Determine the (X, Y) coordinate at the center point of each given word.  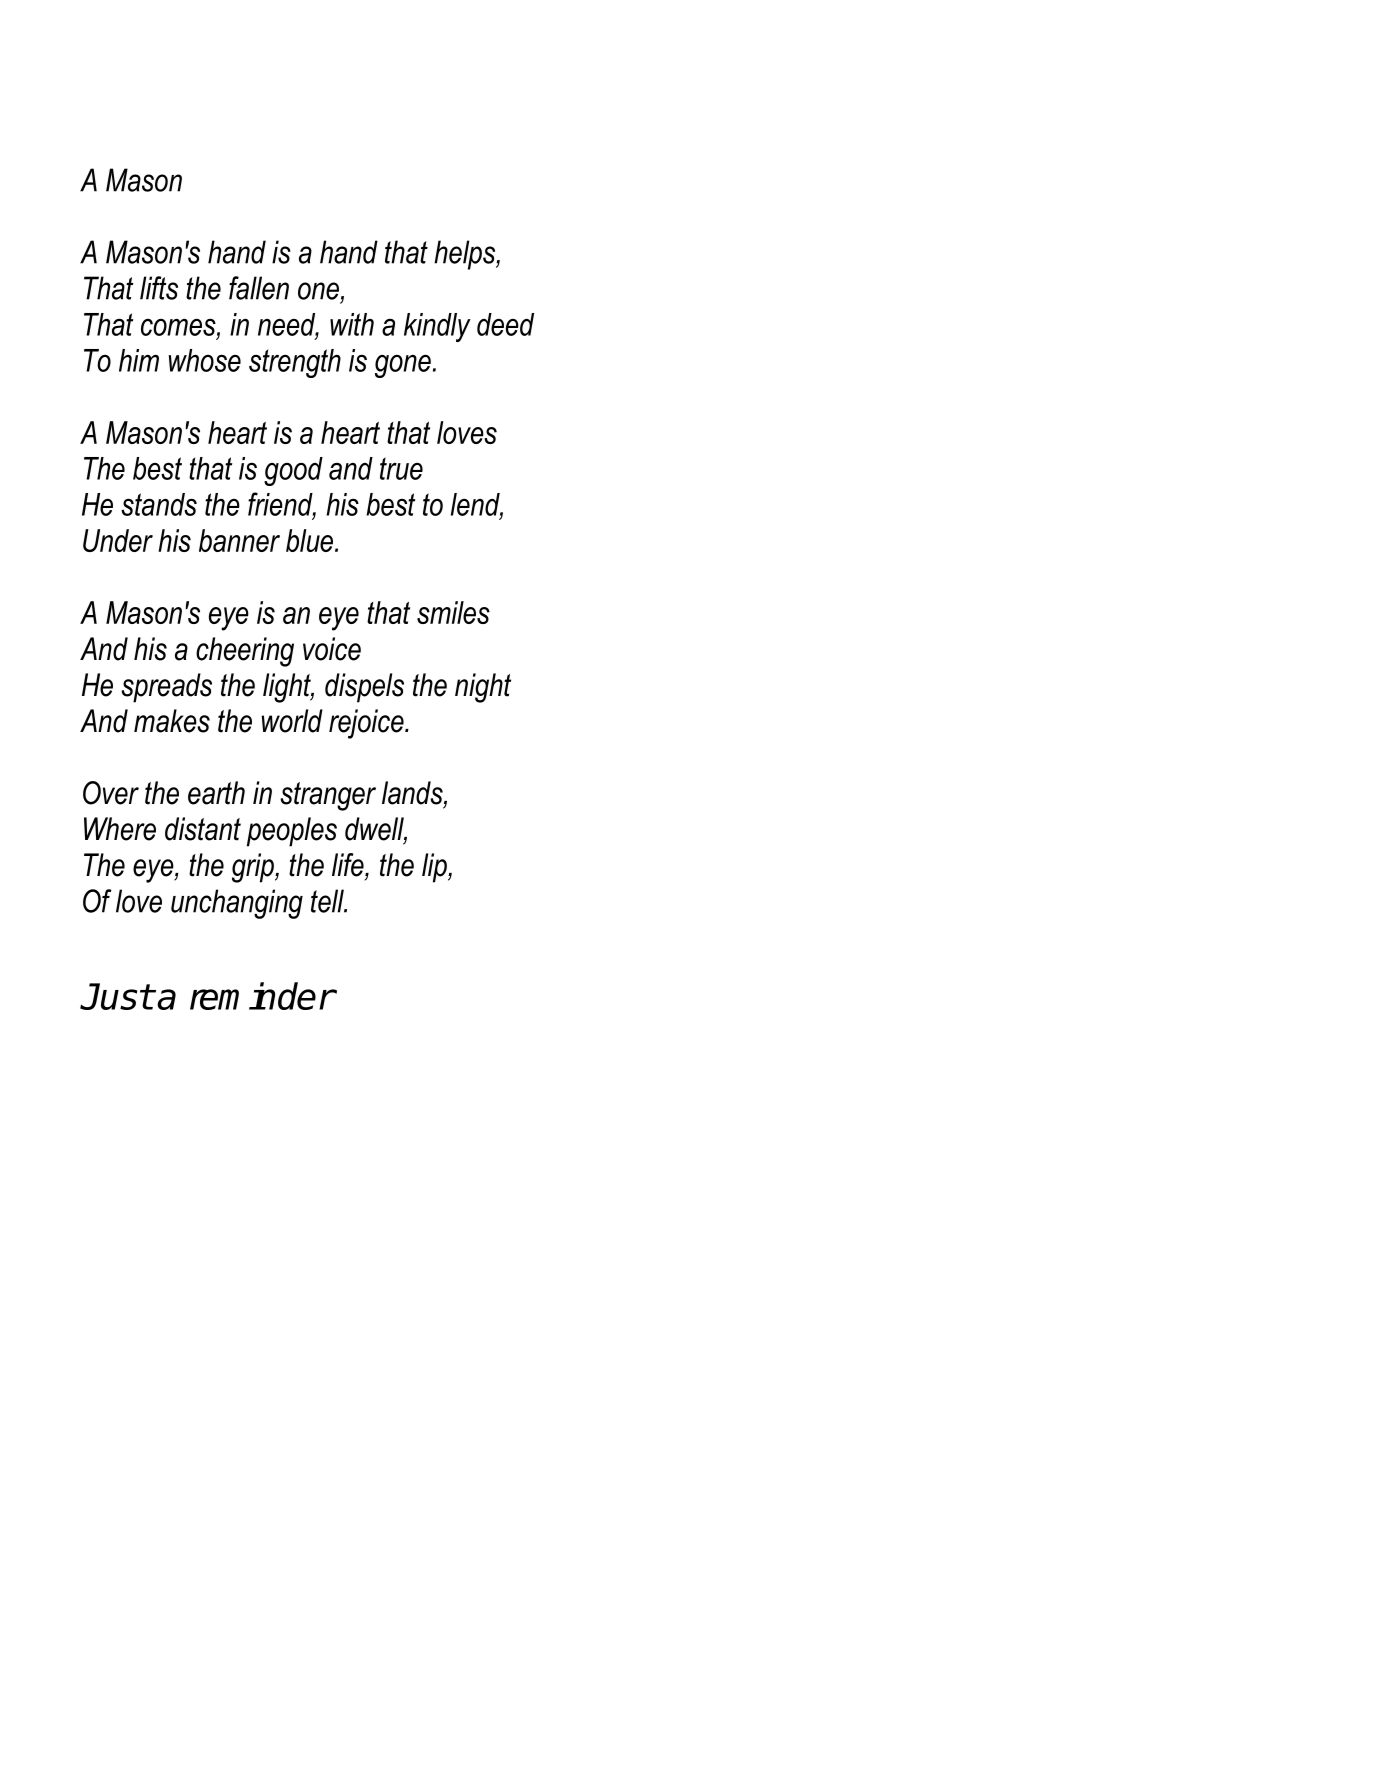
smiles (453, 612)
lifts (159, 288)
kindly (437, 327)
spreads (166, 688)
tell (328, 901)
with (352, 324)
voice (332, 649)
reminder (262, 996)
